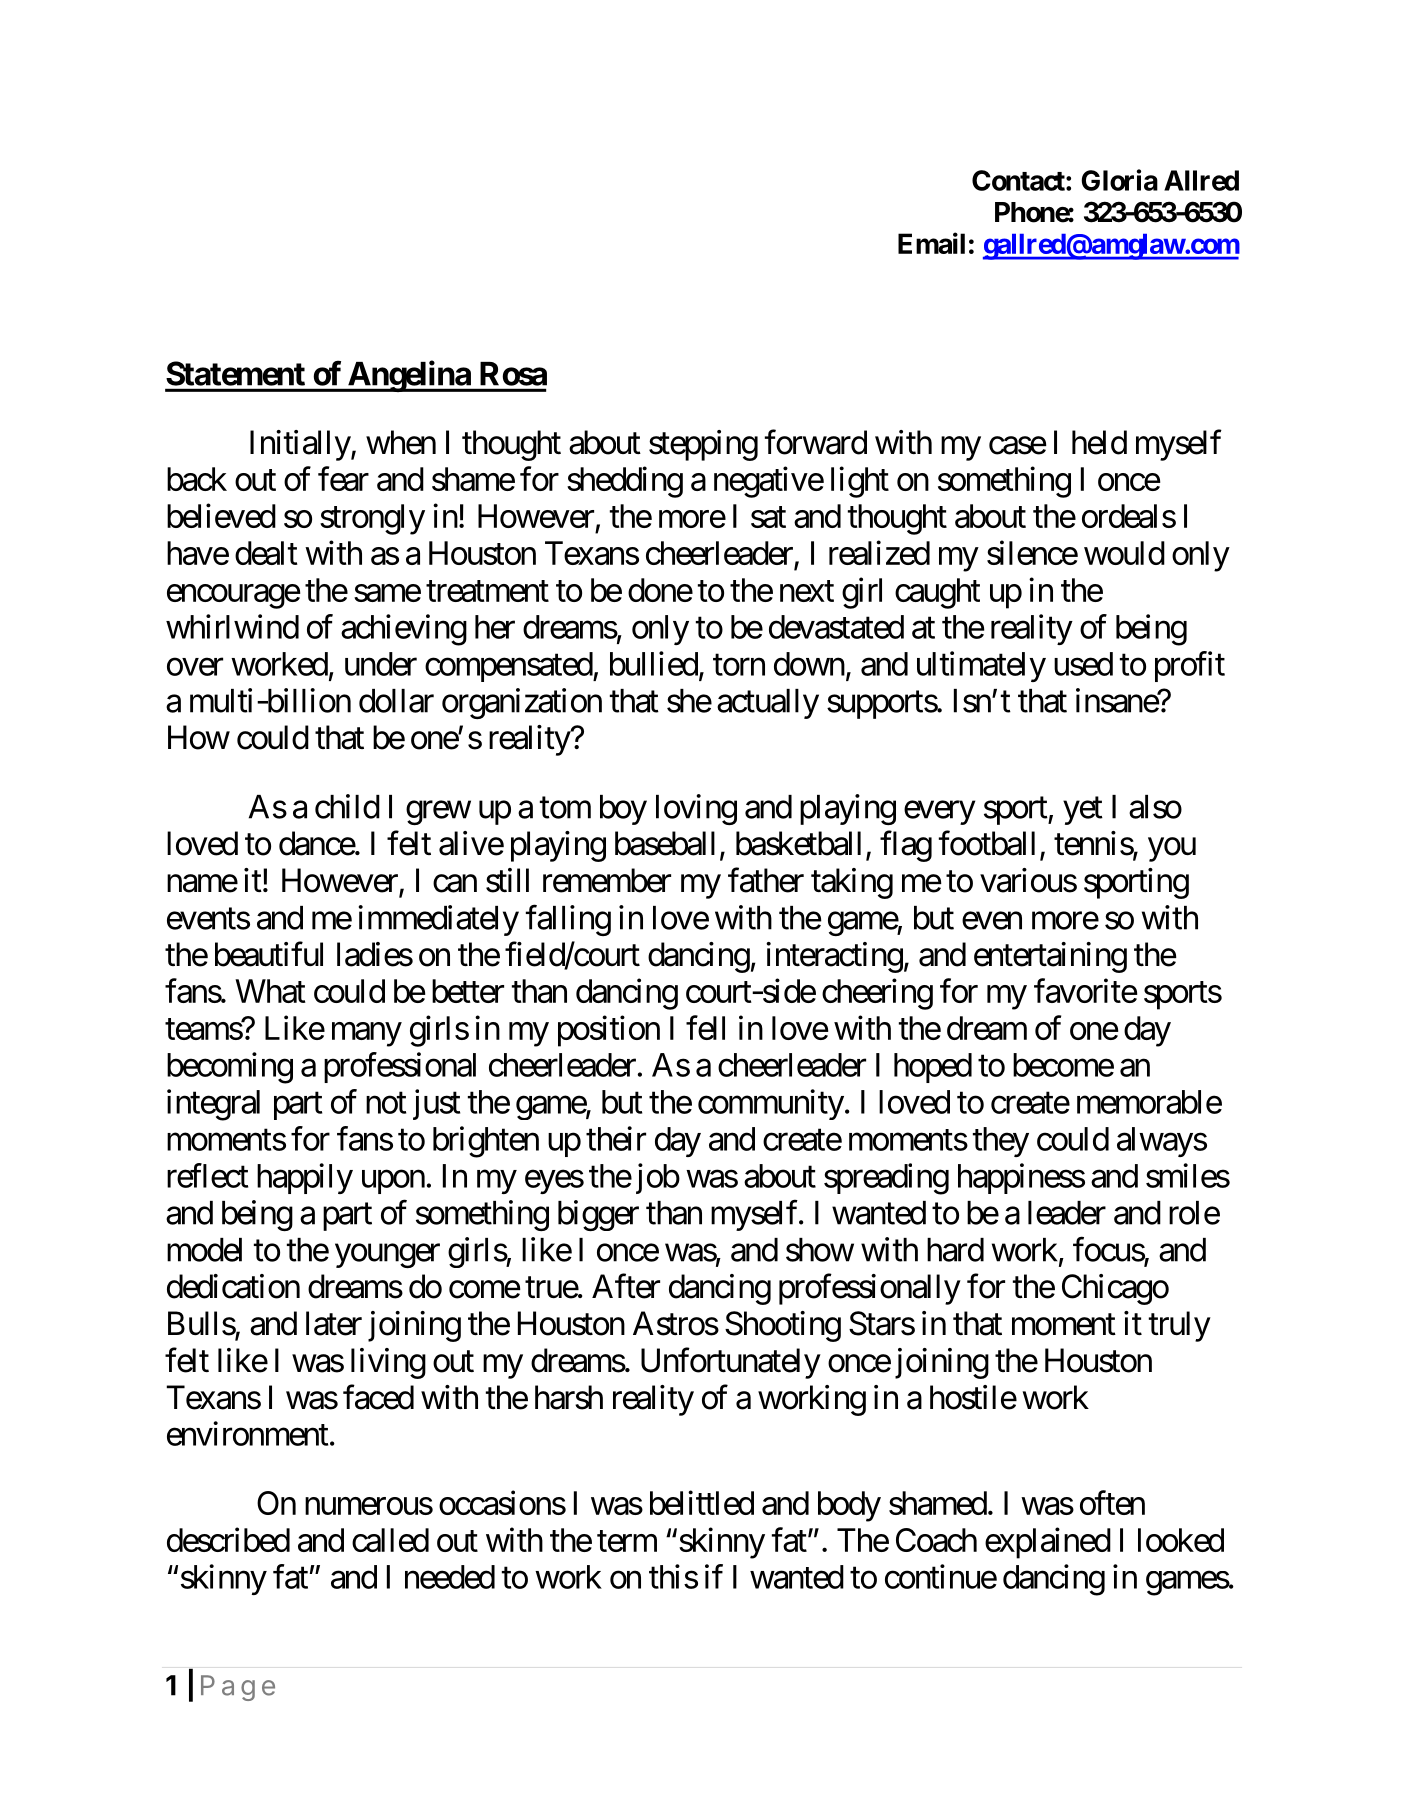 This screenshot has height=1816, width=1404. I want to click on Email, so click(931, 243).
